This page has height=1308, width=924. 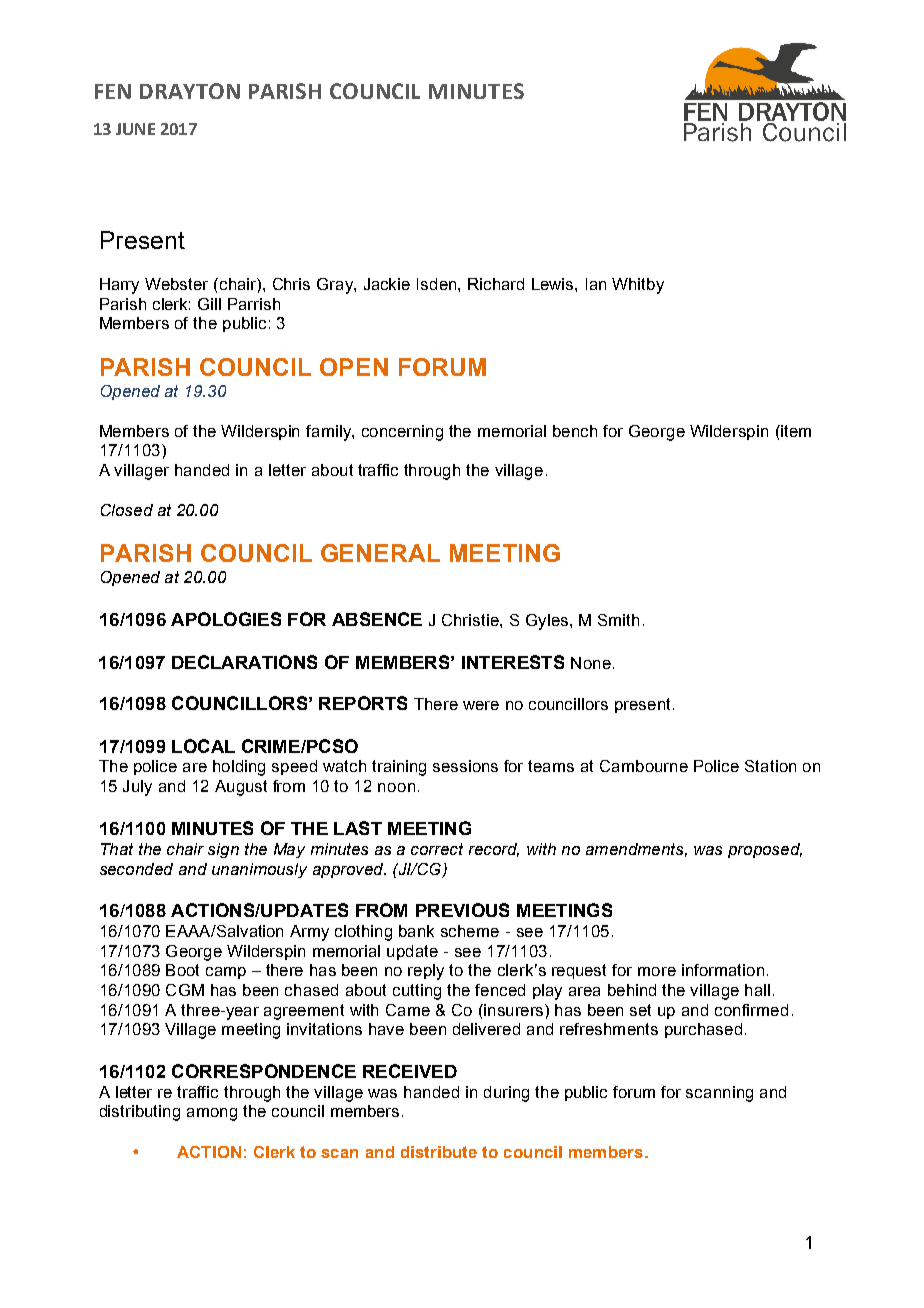 I want to click on concerning, so click(x=402, y=433).
